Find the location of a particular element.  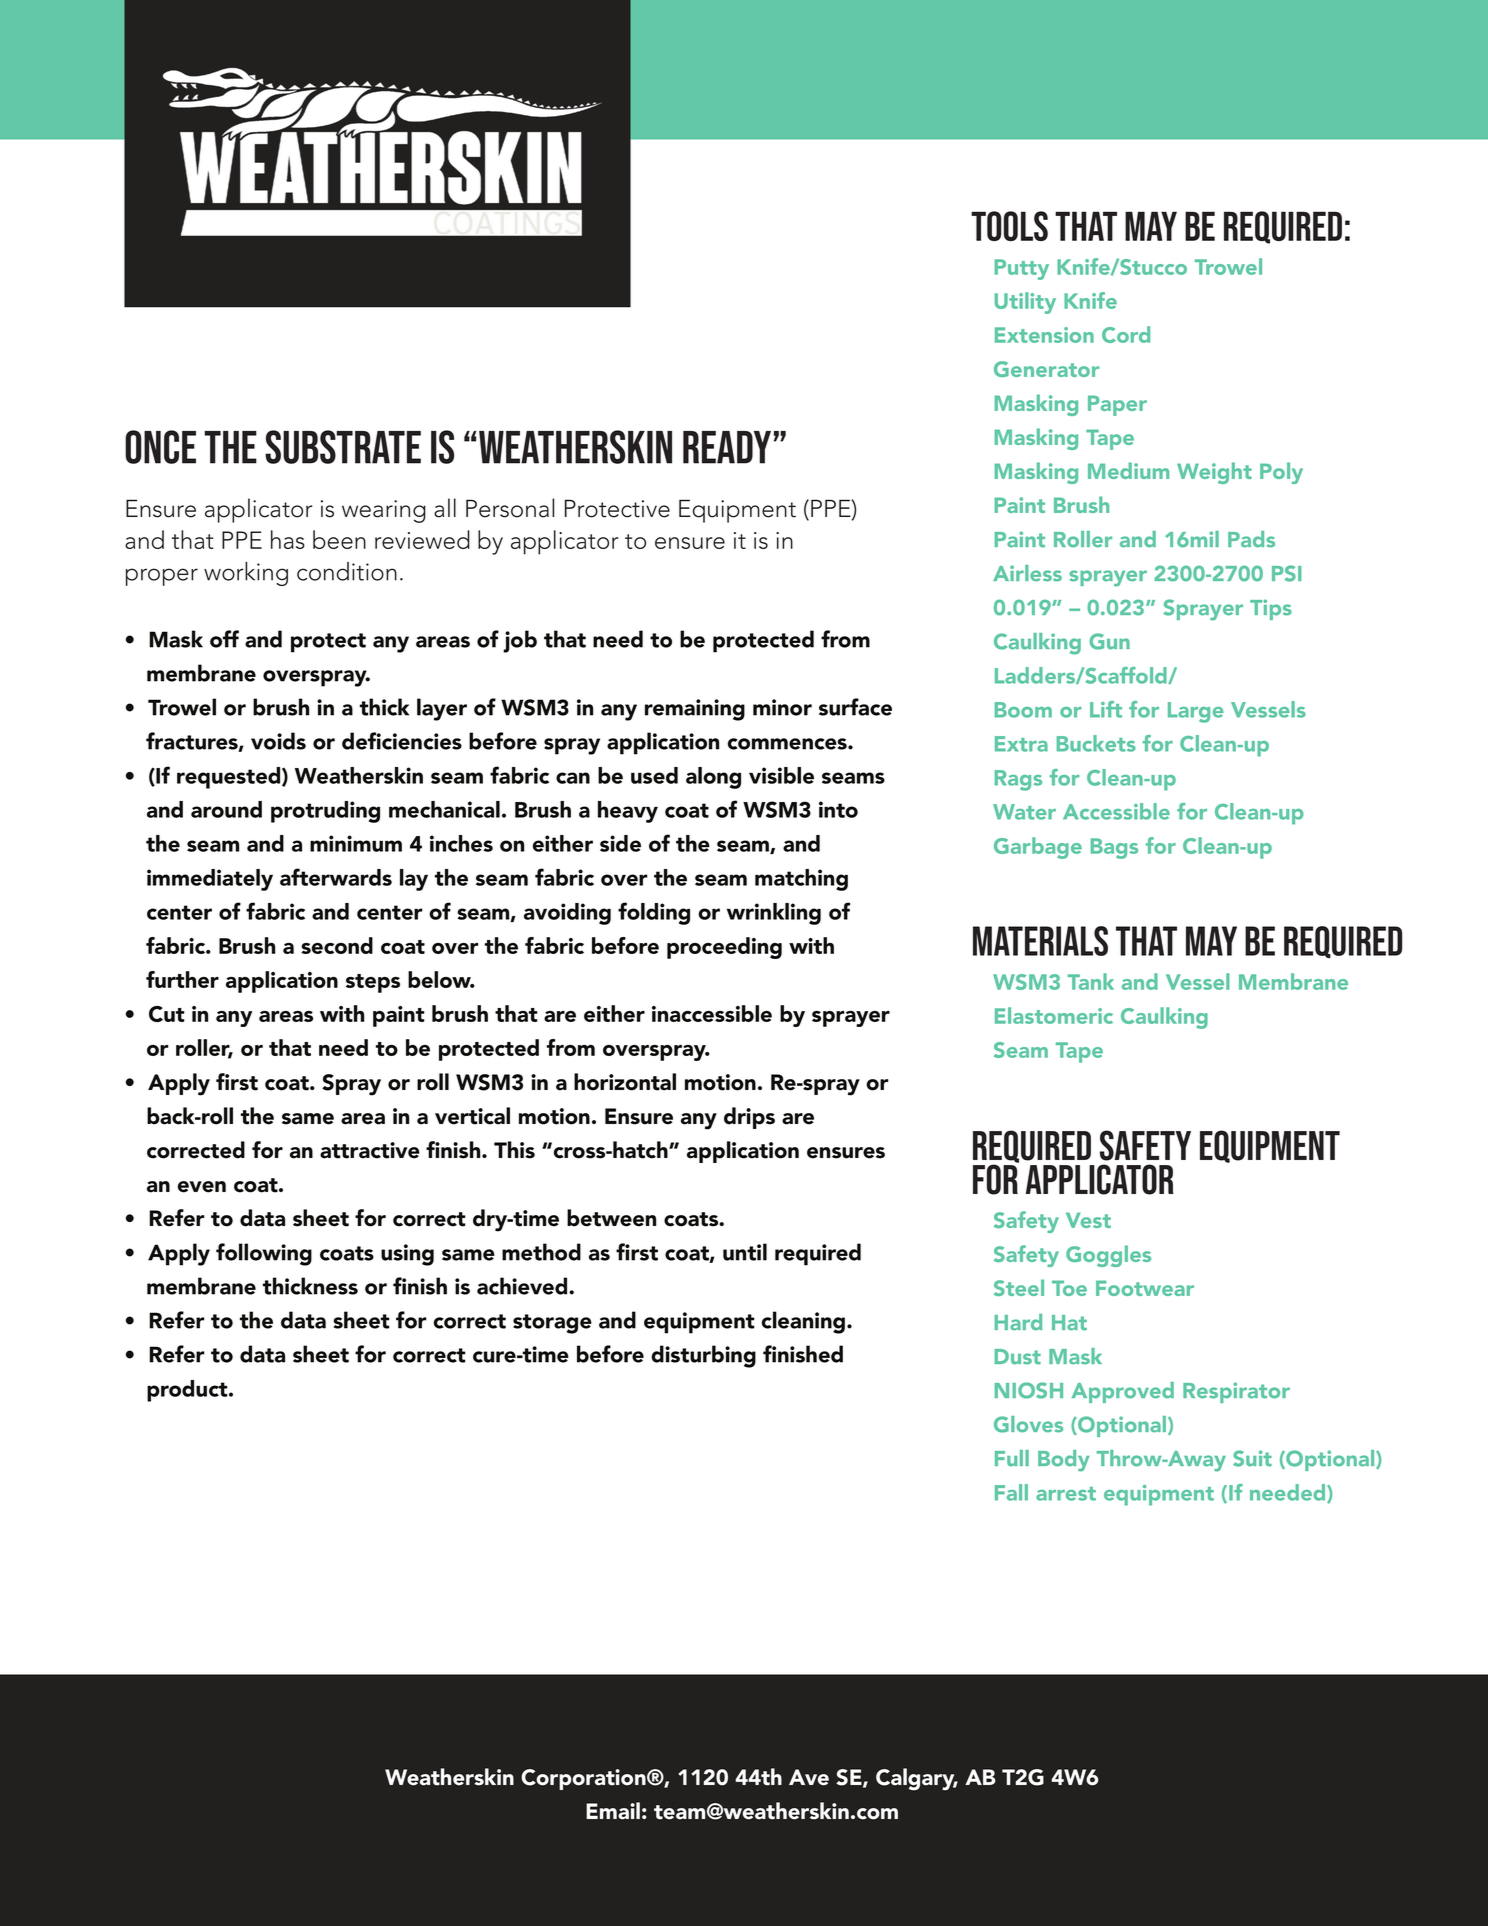

off is located at coordinates (224, 639).
